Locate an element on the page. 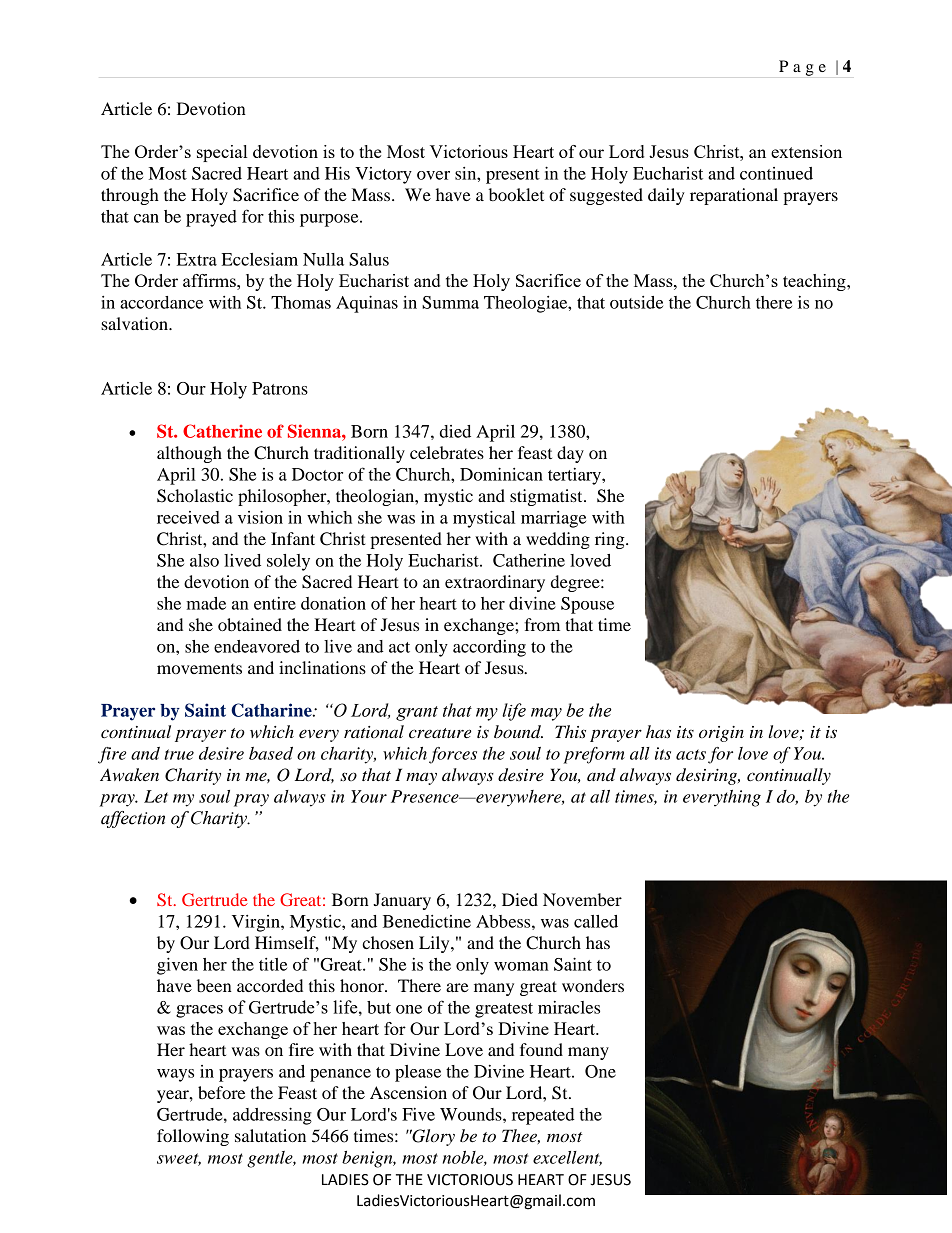 This document has height=1233, width=952. continued is located at coordinates (776, 173).
